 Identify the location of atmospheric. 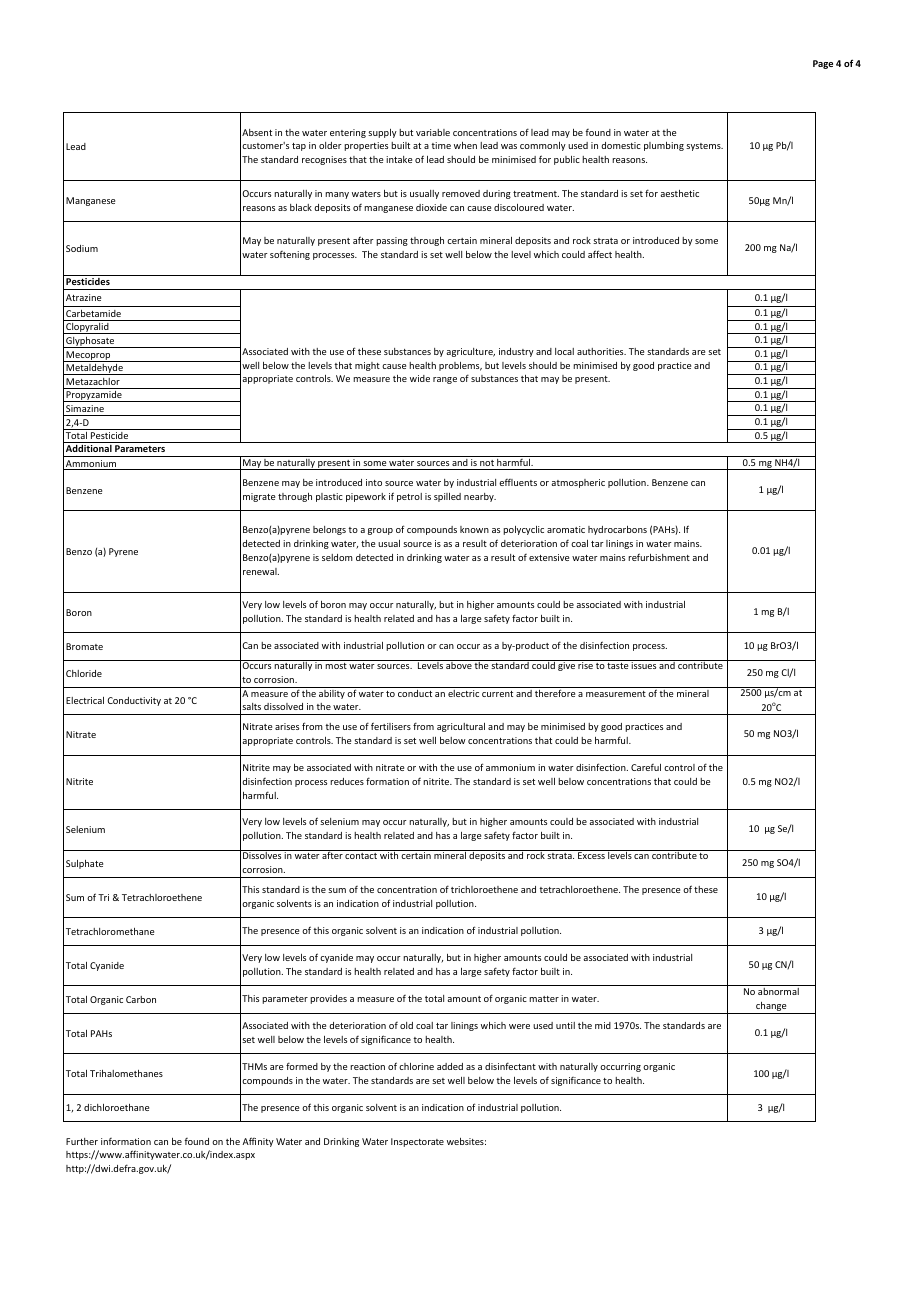
(578, 483).
